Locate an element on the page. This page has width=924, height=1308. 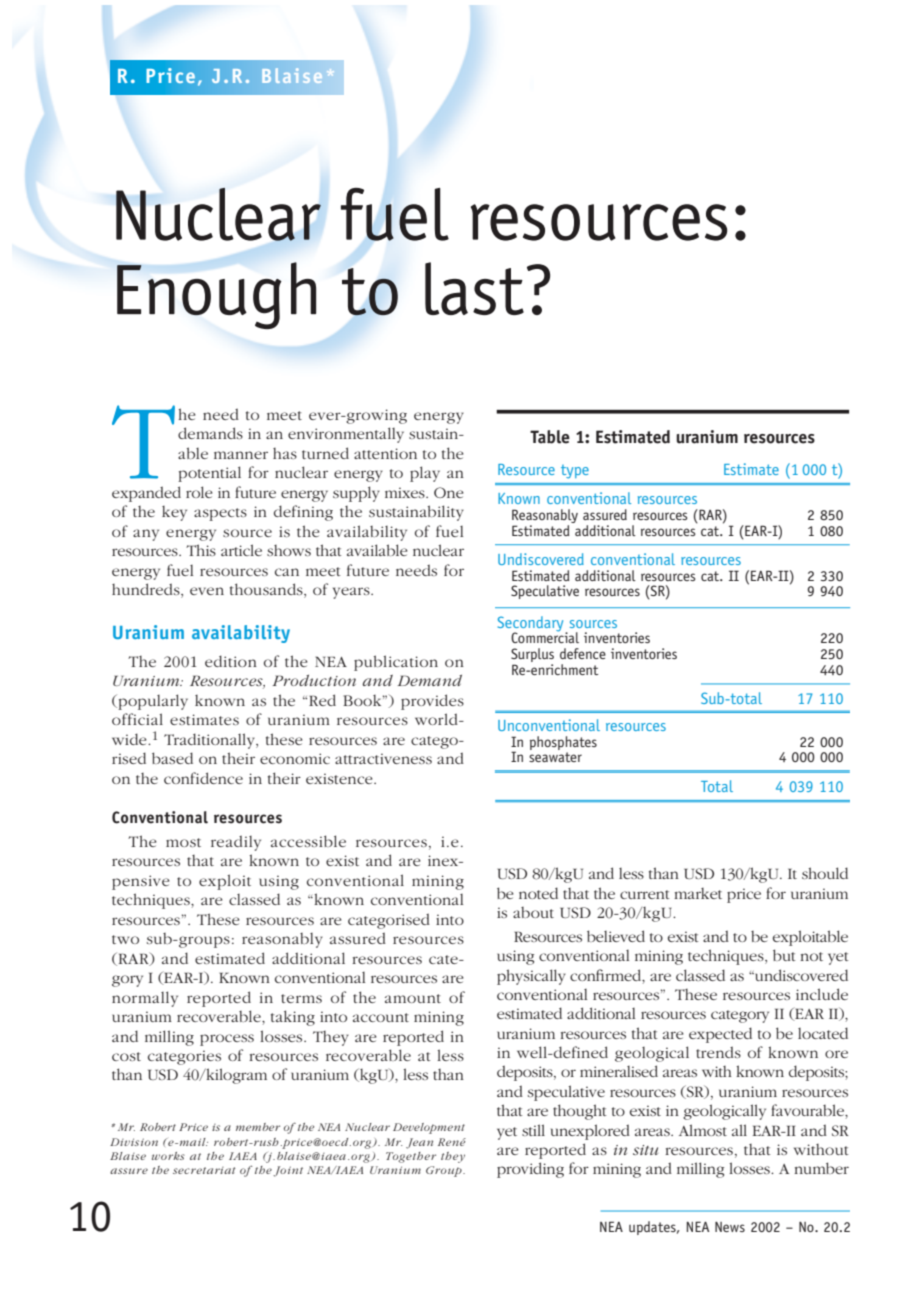
last is located at coordinates (474, 288).
